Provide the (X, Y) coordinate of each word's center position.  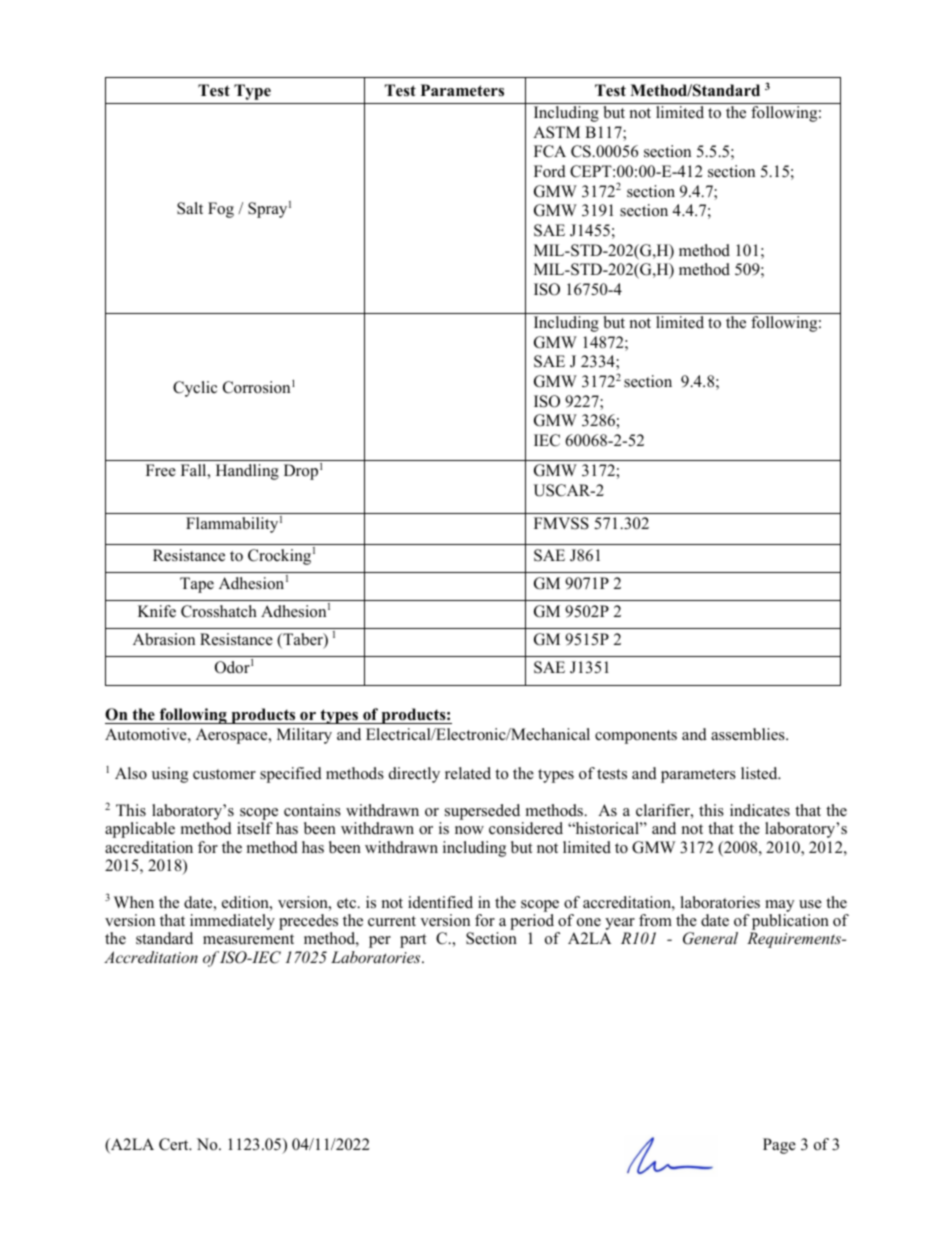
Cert (175, 1144)
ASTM (556, 132)
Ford (550, 171)
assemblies (749, 734)
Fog (221, 210)
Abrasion (164, 639)
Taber (303, 640)
